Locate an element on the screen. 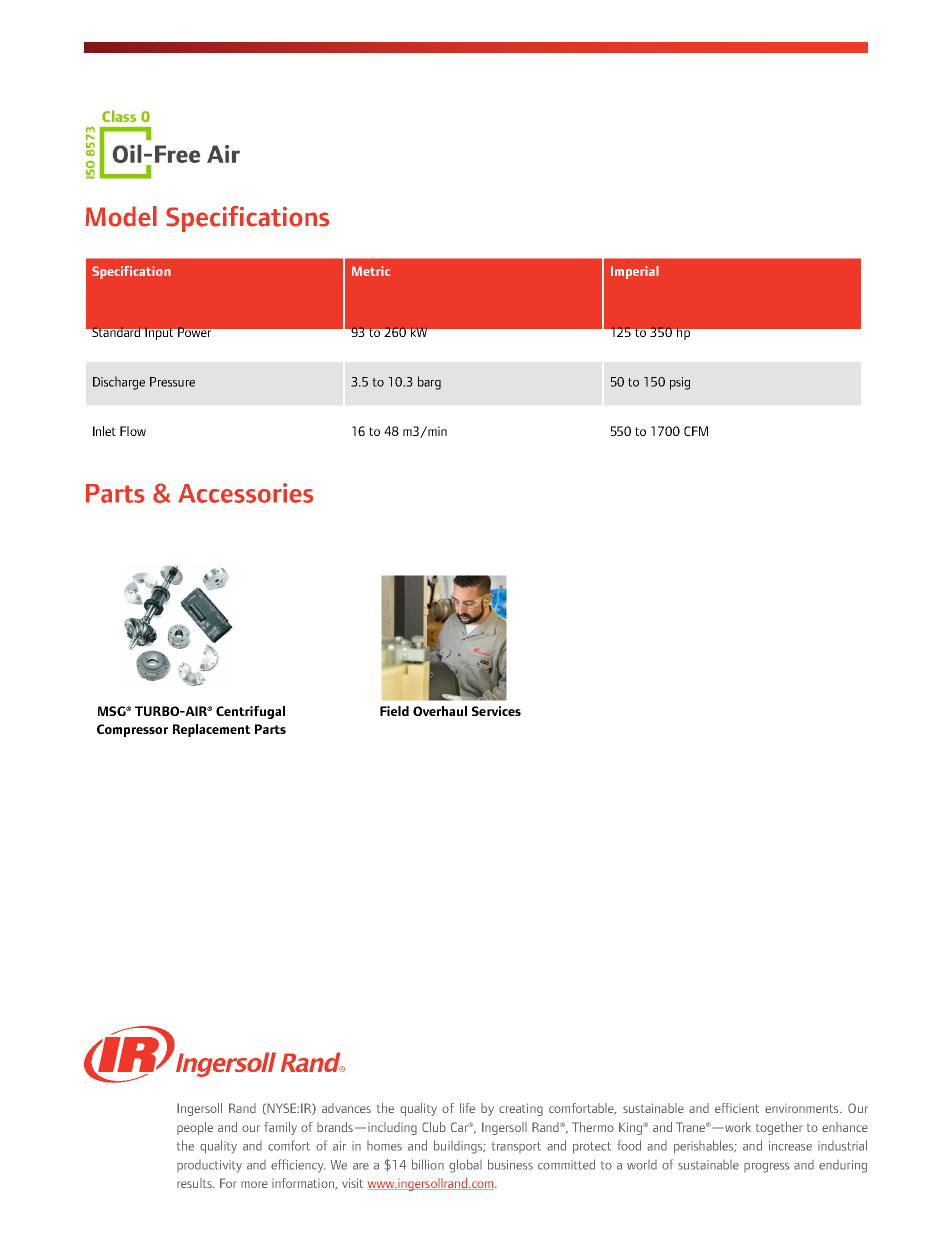 This screenshot has width=952, height=1233. Imperial is located at coordinates (635, 272).
